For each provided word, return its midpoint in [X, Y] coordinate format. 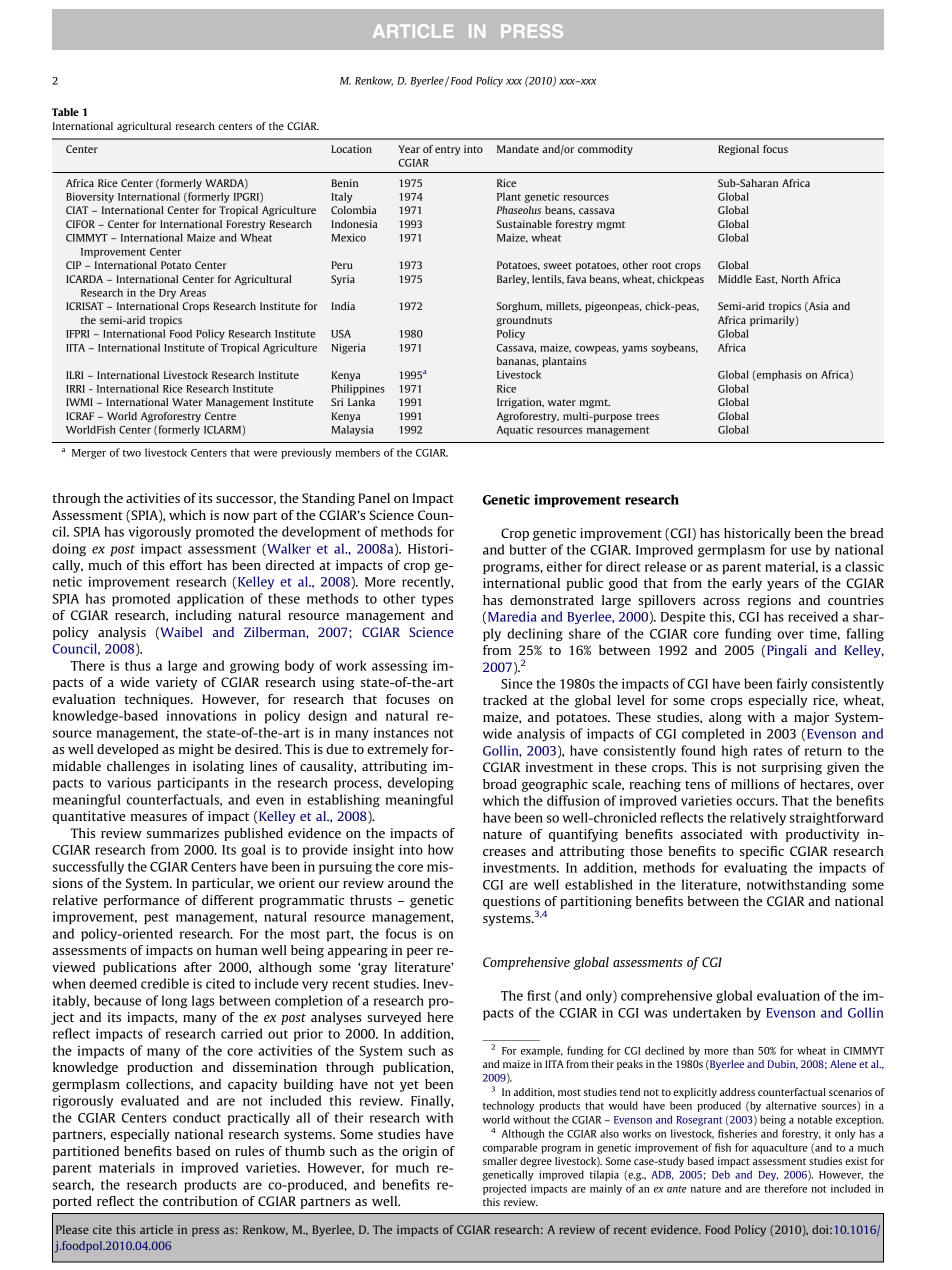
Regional [738, 150]
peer [420, 953]
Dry [167, 294]
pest [156, 919]
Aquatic [515, 430]
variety [177, 683]
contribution [200, 1201]
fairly [792, 684]
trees [647, 416]
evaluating [755, 868]
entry [447, 150]
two [132, 453]
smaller [500, 1161]
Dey [768, 1176]
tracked [505, 700]
